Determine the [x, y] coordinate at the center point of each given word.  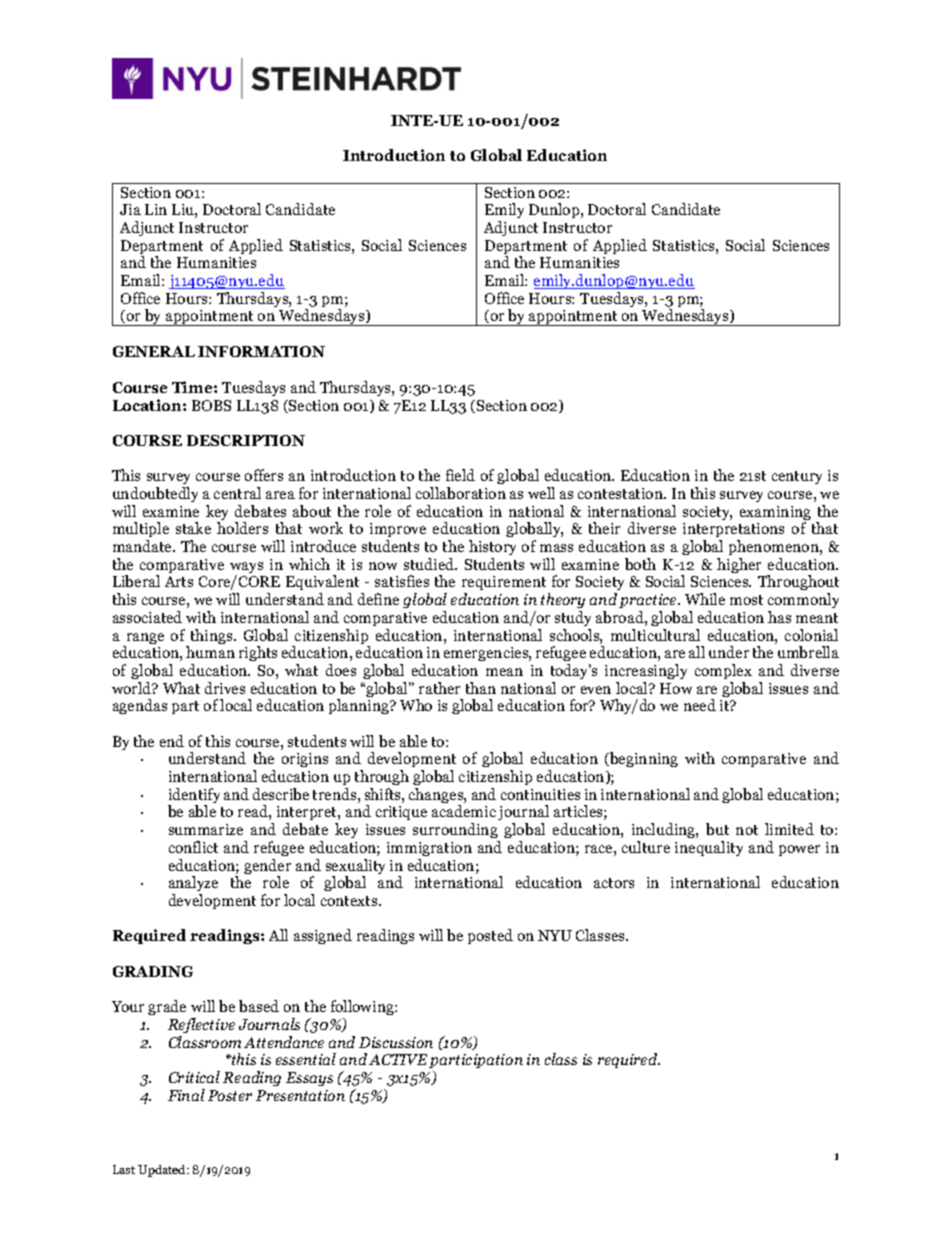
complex [723, 671]
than [481, 688]
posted [490, 936]
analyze [193, 885]
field [460, 475]
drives [225, 688]
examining [775, 514]
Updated [163, 1171]
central [237, 493]
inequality [709, 848]
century [797, 477]
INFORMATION [261, 351]
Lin [156, 209]
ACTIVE [398, 1059]
